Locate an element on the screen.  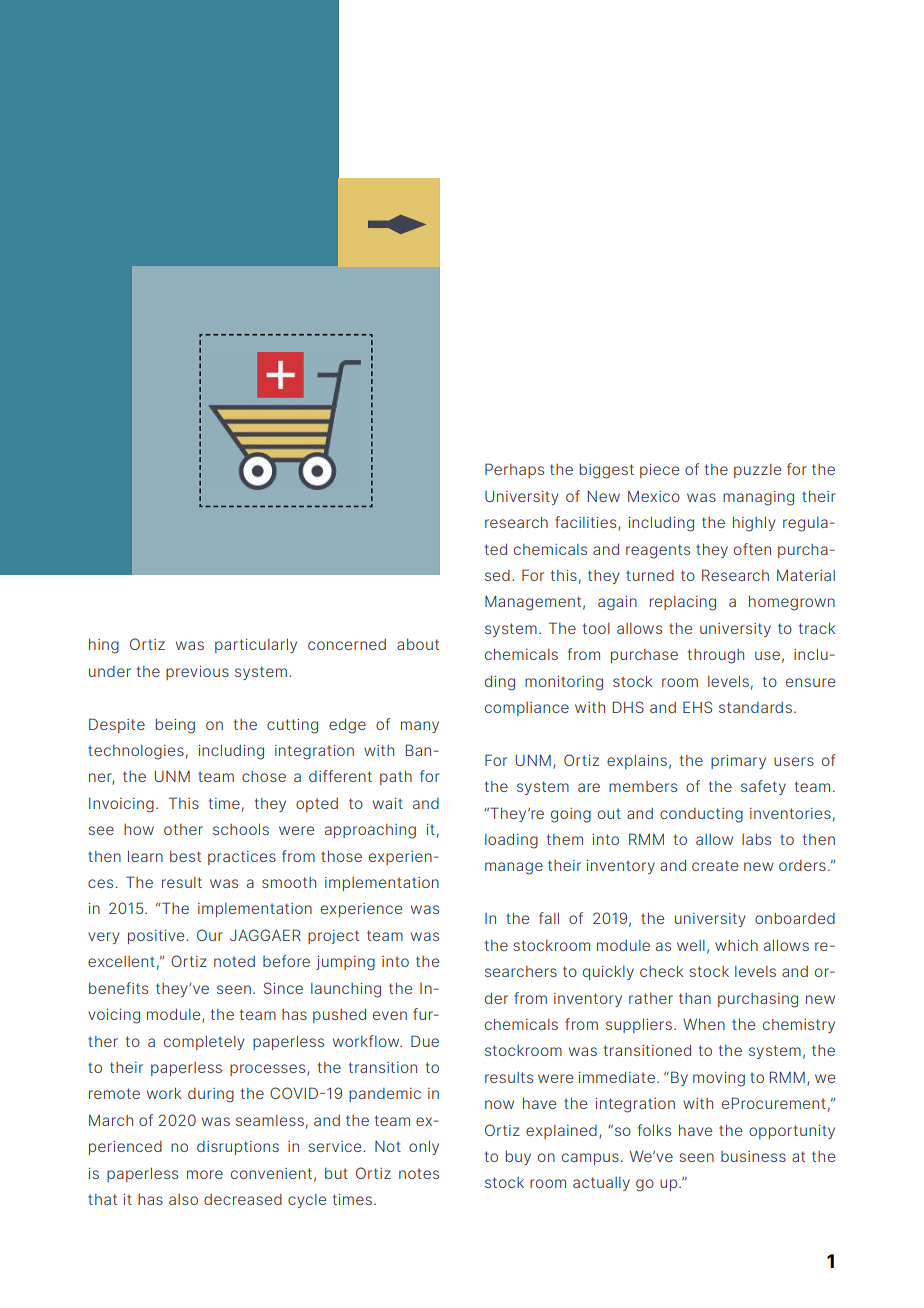
previous is located at coordinates (197, 673).
